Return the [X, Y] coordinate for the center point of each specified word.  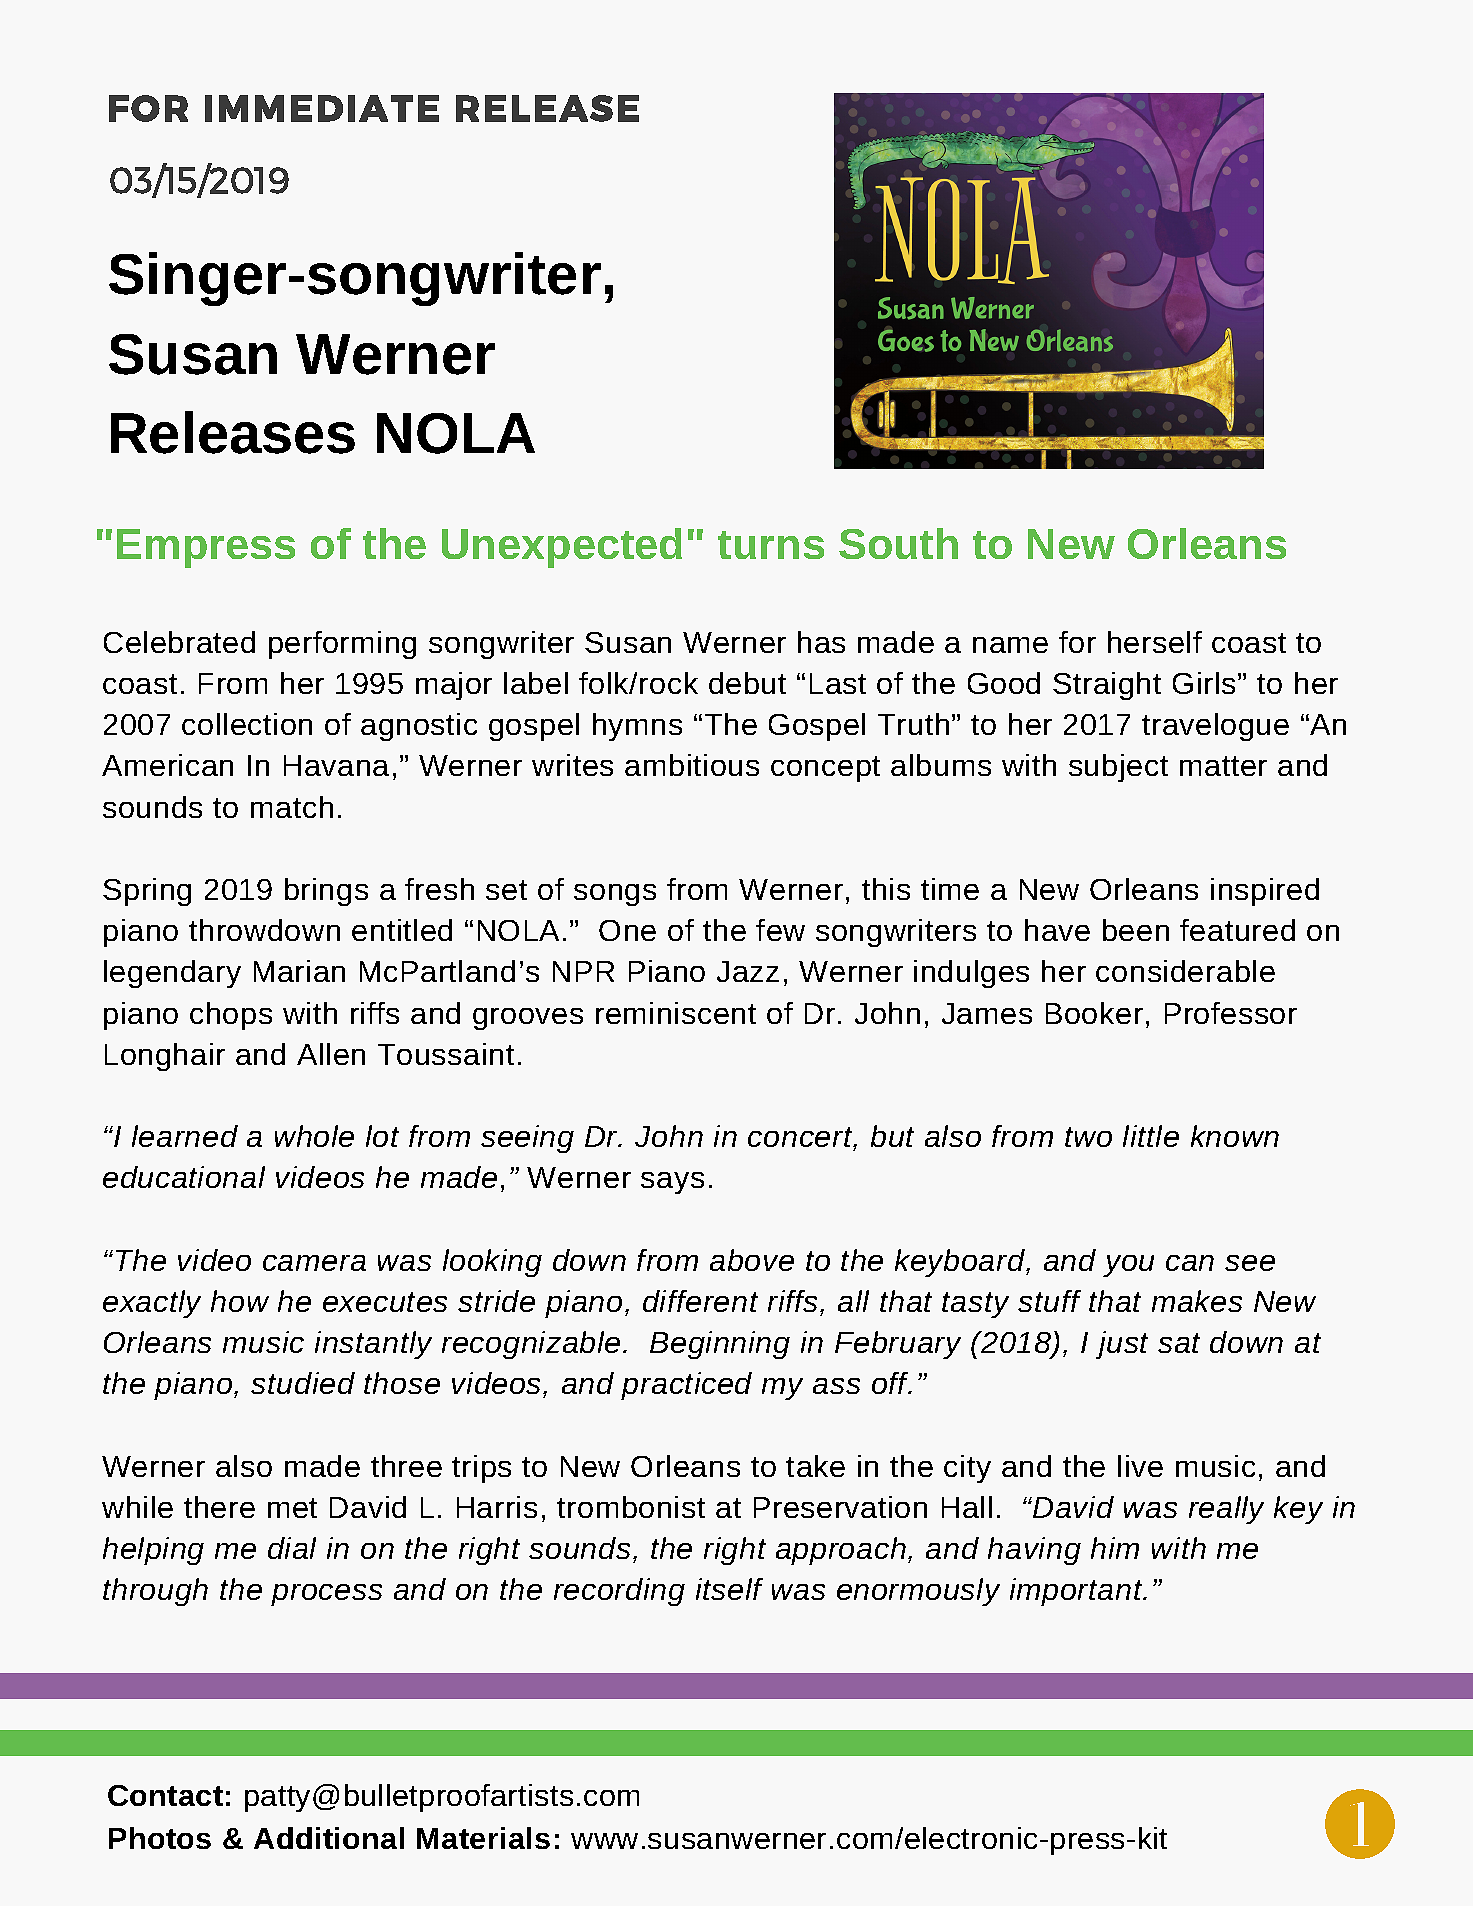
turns [771, 545]
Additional [329, 1838]
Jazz [748, 971]
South [898, 543]
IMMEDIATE [322, 108]
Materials [483, 1838]
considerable [1185, 971]
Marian [299, 971]
